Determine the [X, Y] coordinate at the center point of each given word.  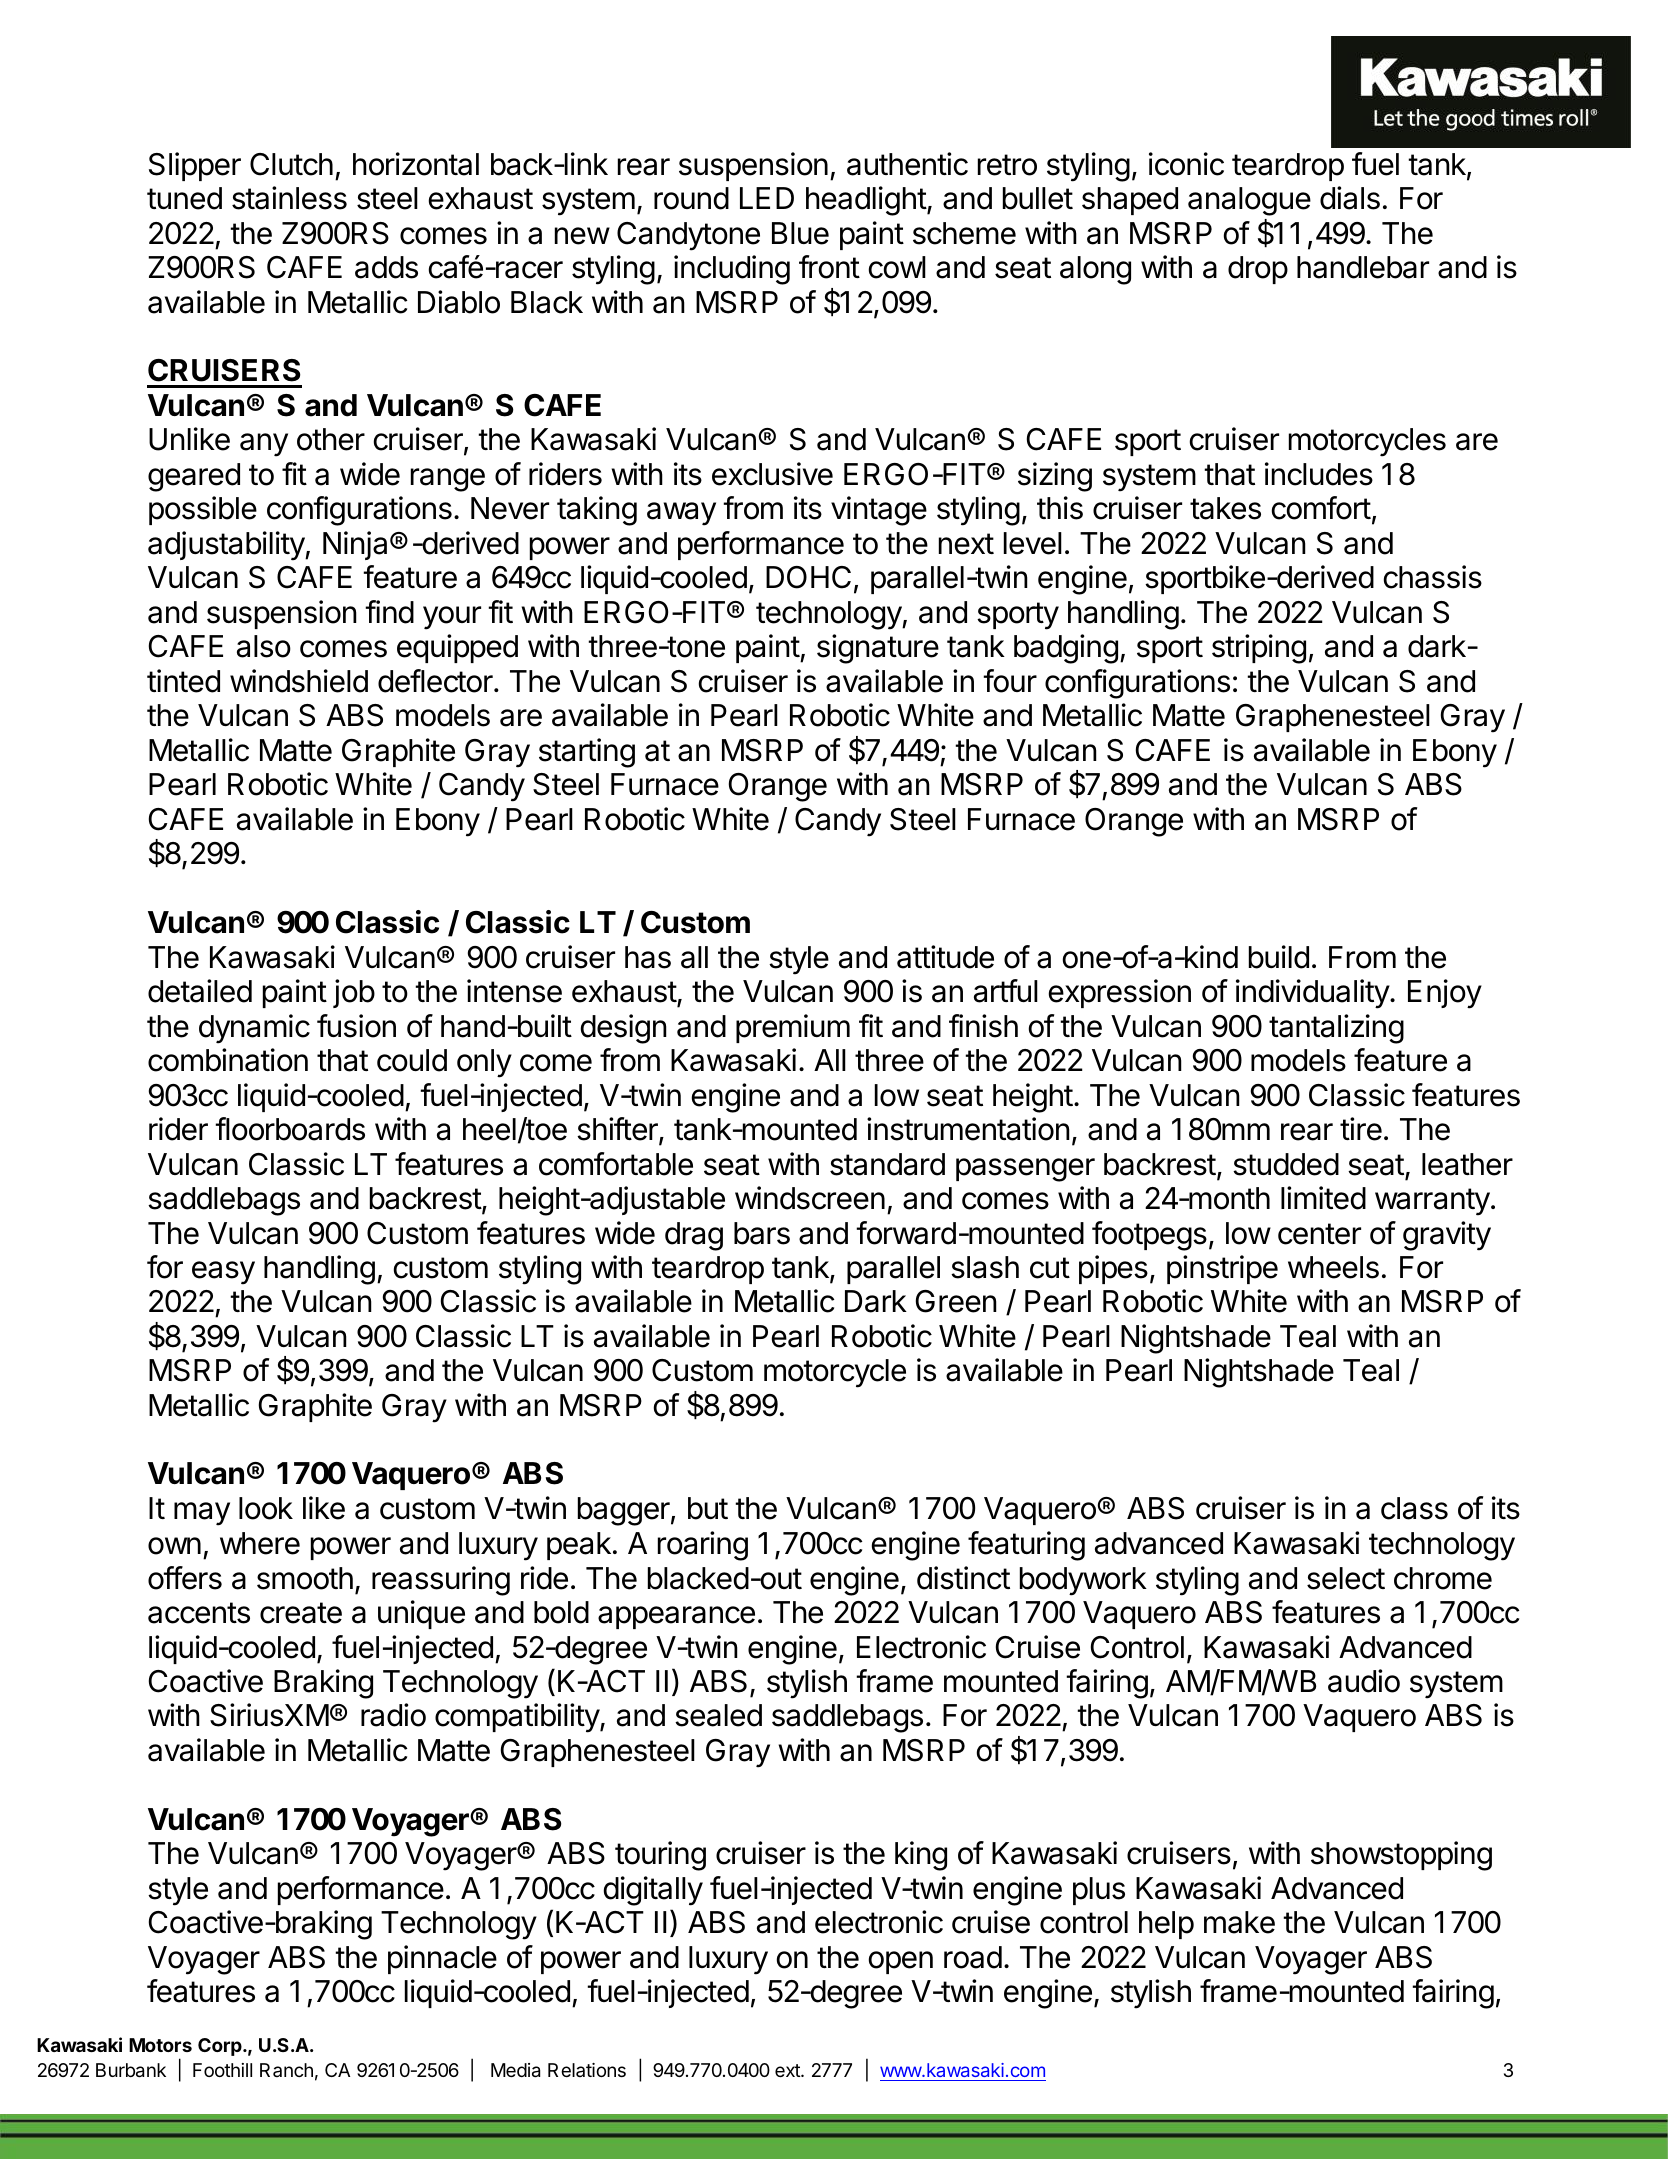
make [1239, 1922]
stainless [289, 198]
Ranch [286, 2070]
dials [1350, 198]
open [901, 1962]
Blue [800, 233]
